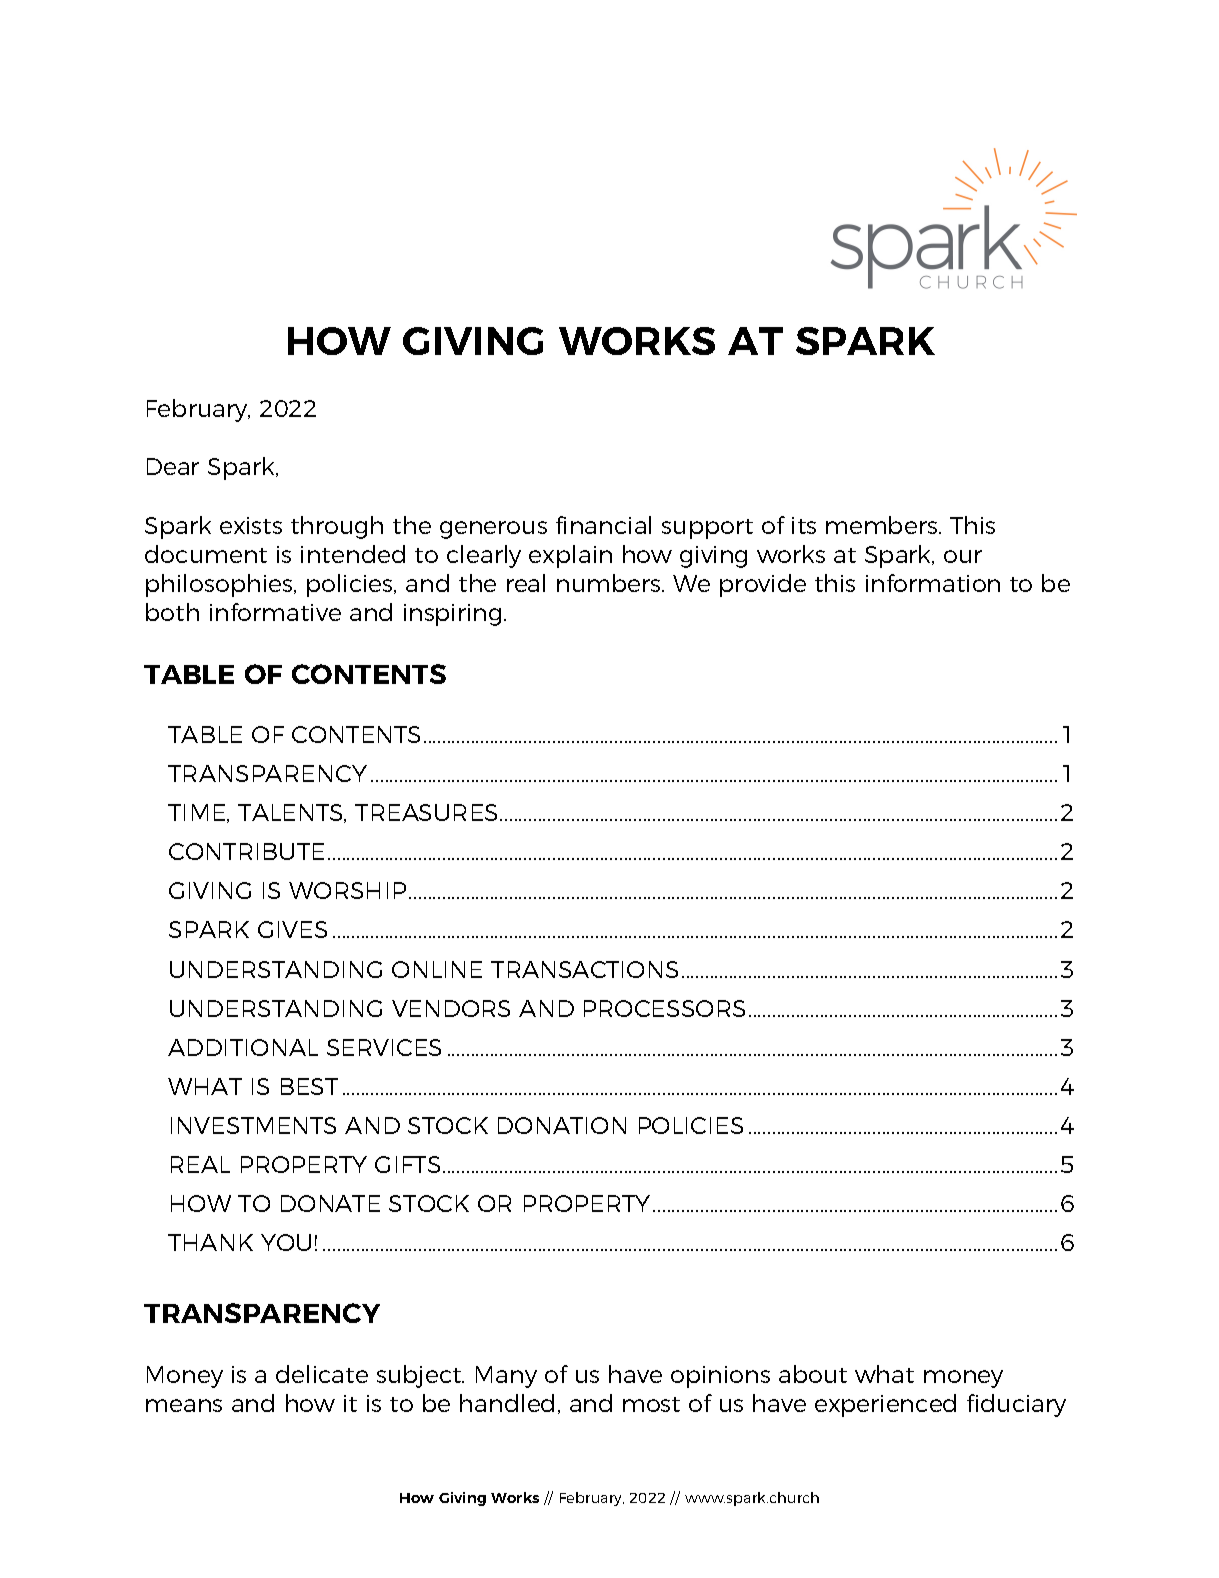  What do you see at coordinates (322, 1374) in the screenshot?
I see `delicate` at bounding box center [322, 1374].
